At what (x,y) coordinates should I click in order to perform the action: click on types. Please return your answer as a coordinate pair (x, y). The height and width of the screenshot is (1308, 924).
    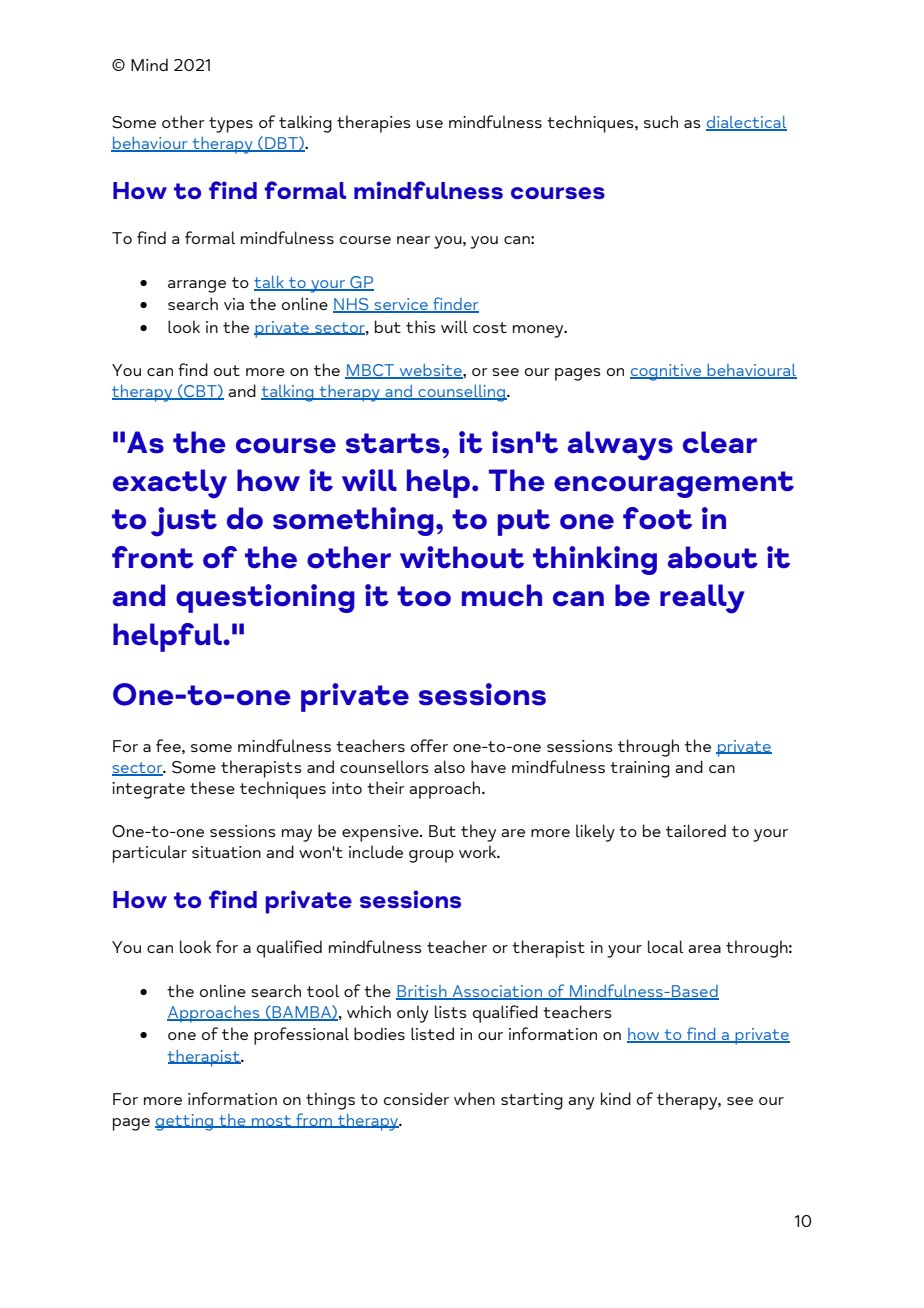
    Looking at the image, I should click on (231, 125).
